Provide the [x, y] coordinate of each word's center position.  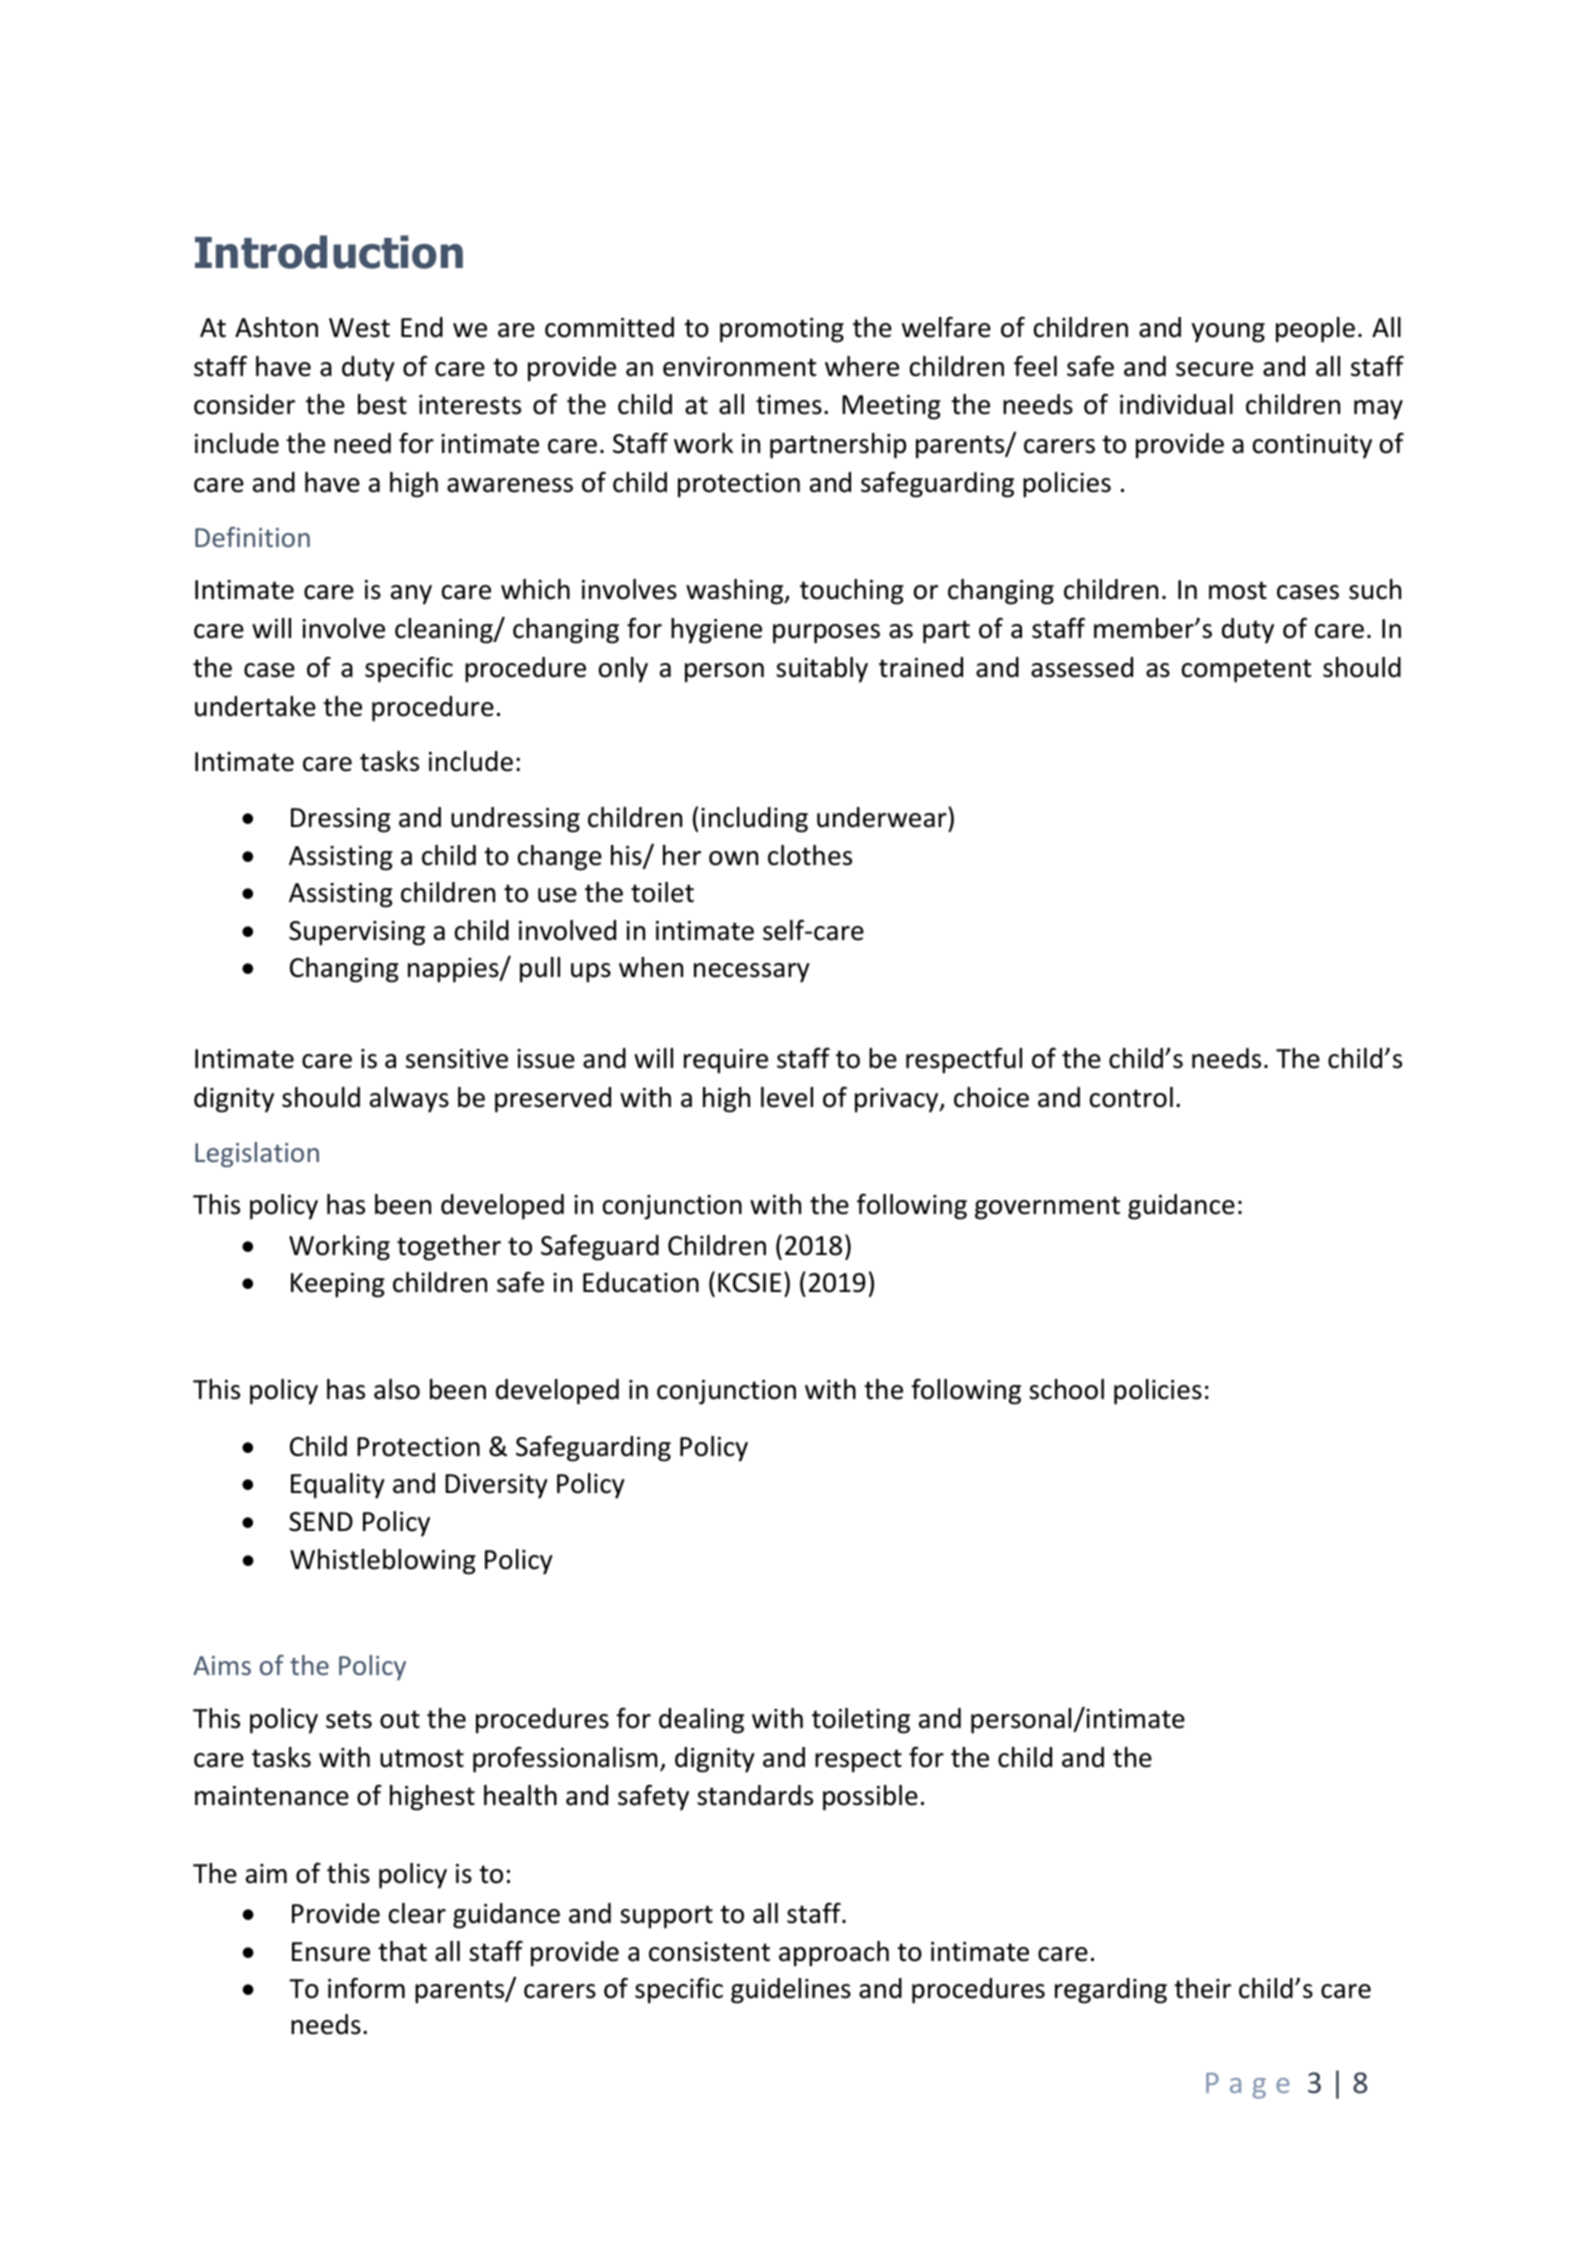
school [1066, 1389]
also [397, 1389]
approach [834, 1954]
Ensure [331, 1952]
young [1228, 333]
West [359, 328]
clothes [810, 855]
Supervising [357, 933]
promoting [782, 330]
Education [641, 1282]
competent [1247, 671]
